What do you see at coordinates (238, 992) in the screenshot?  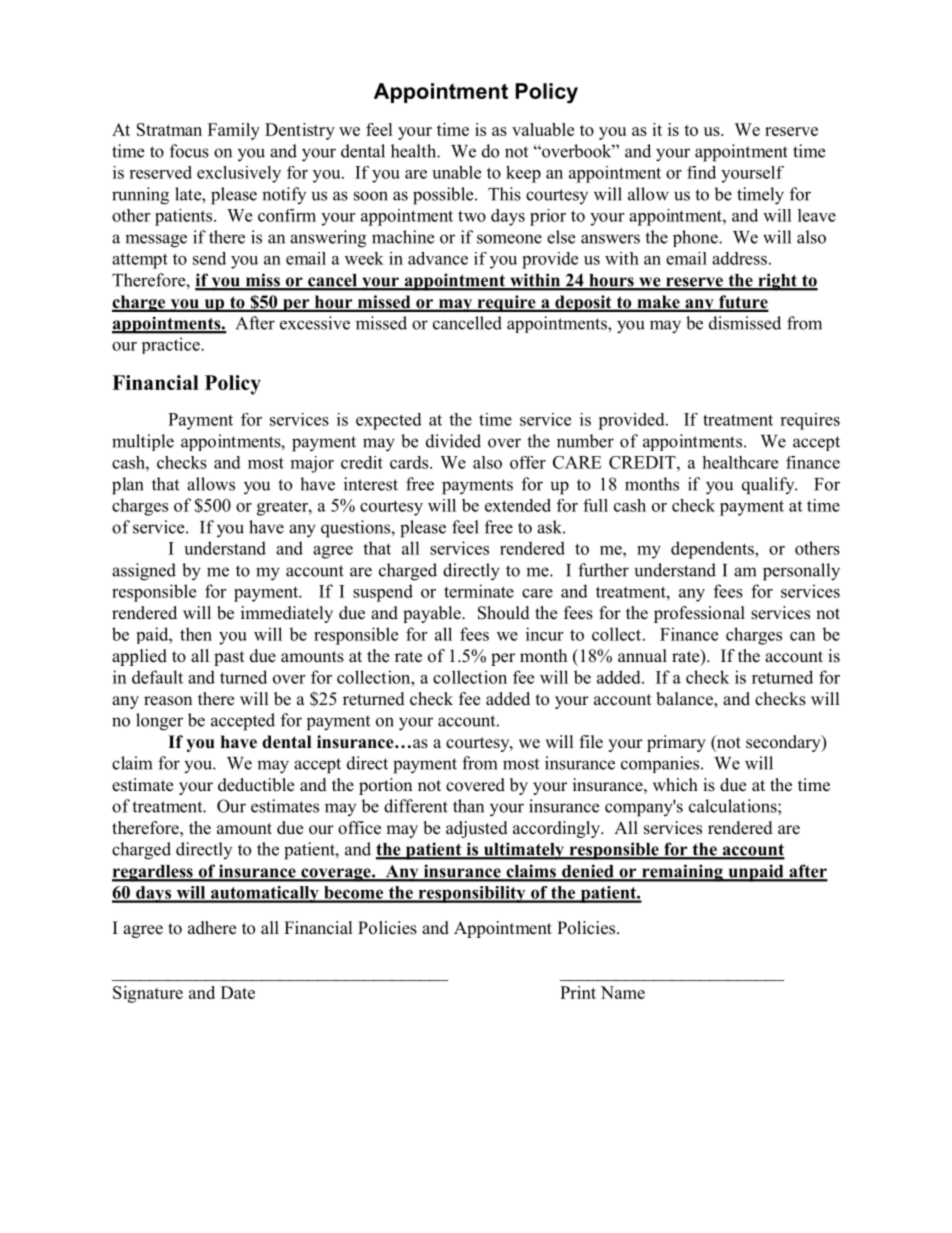 I see `Date` at bounding box center [238, 992].
